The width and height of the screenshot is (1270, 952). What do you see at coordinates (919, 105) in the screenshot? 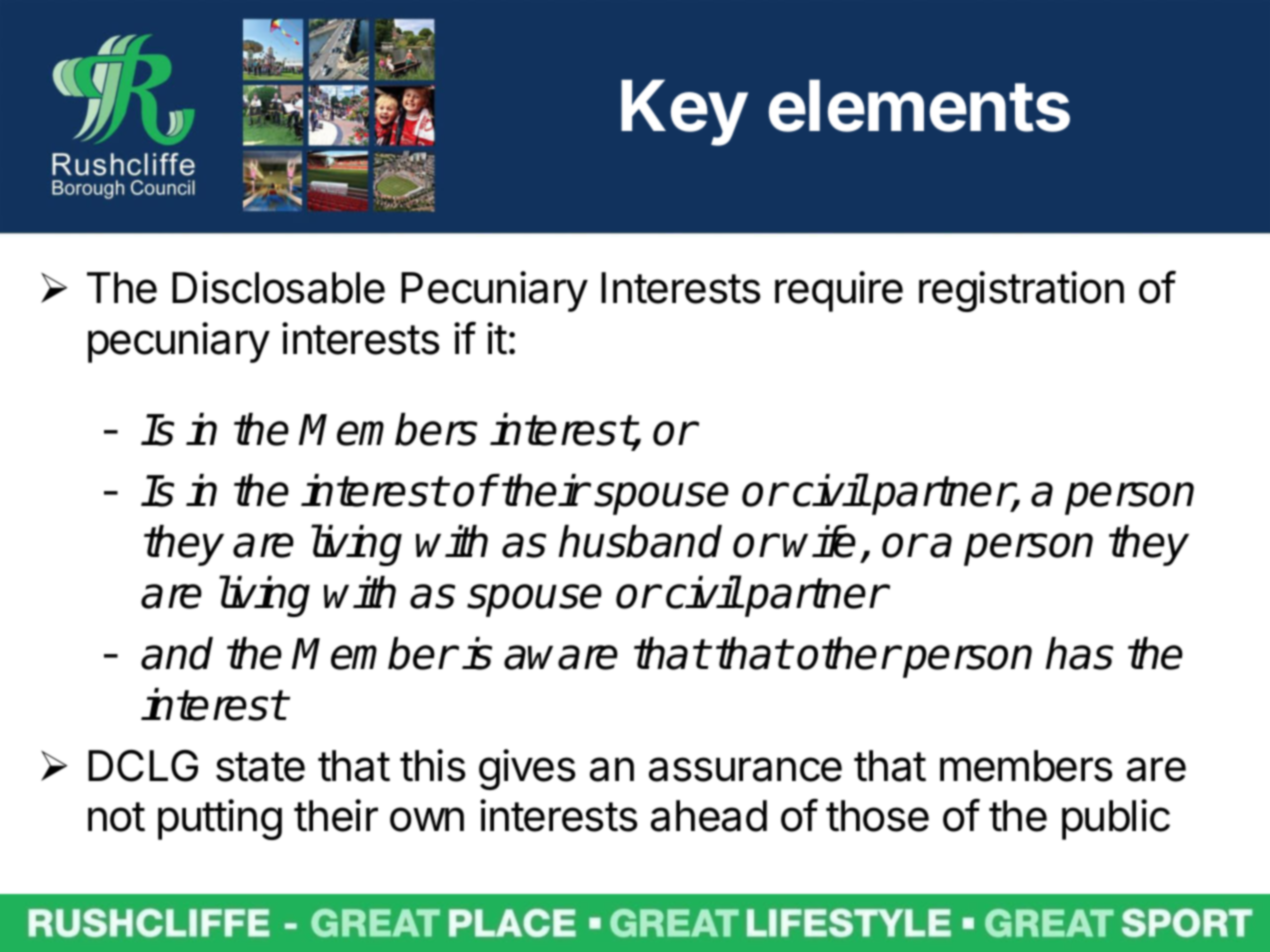
I see `elements` at bounding box center [919, 105].
